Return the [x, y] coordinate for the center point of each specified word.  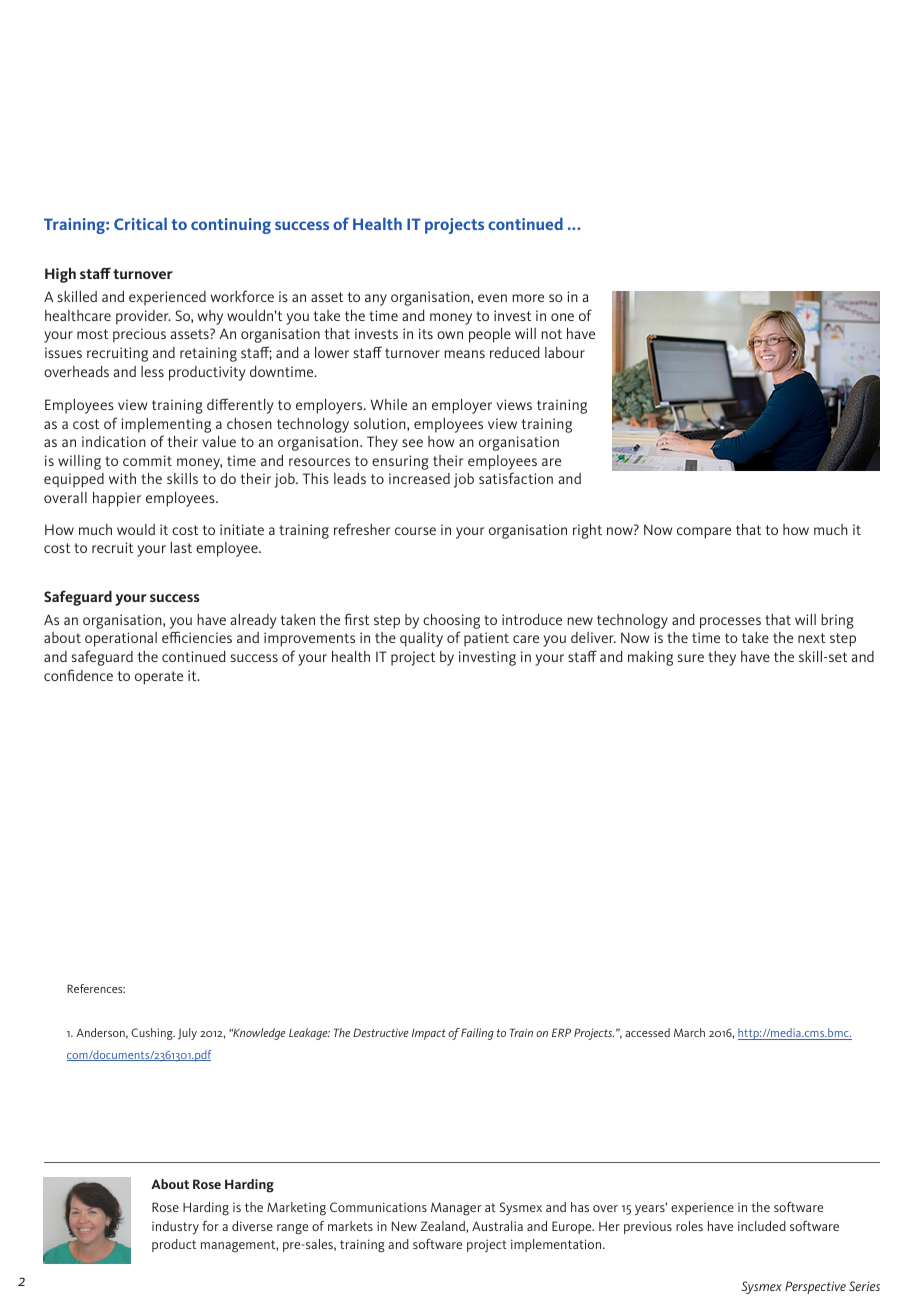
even [492, 298]
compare [704, 533]
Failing [477, 1034]
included [762, 1226]
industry [175, 1227]
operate [159, 678]
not [551, 334]
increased [419, 478]
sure [691, 658]
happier [117, 499]
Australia [497, 1226]
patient [486, 639]
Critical [140, 224]
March [689, 1032]
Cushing [153, 1034]
